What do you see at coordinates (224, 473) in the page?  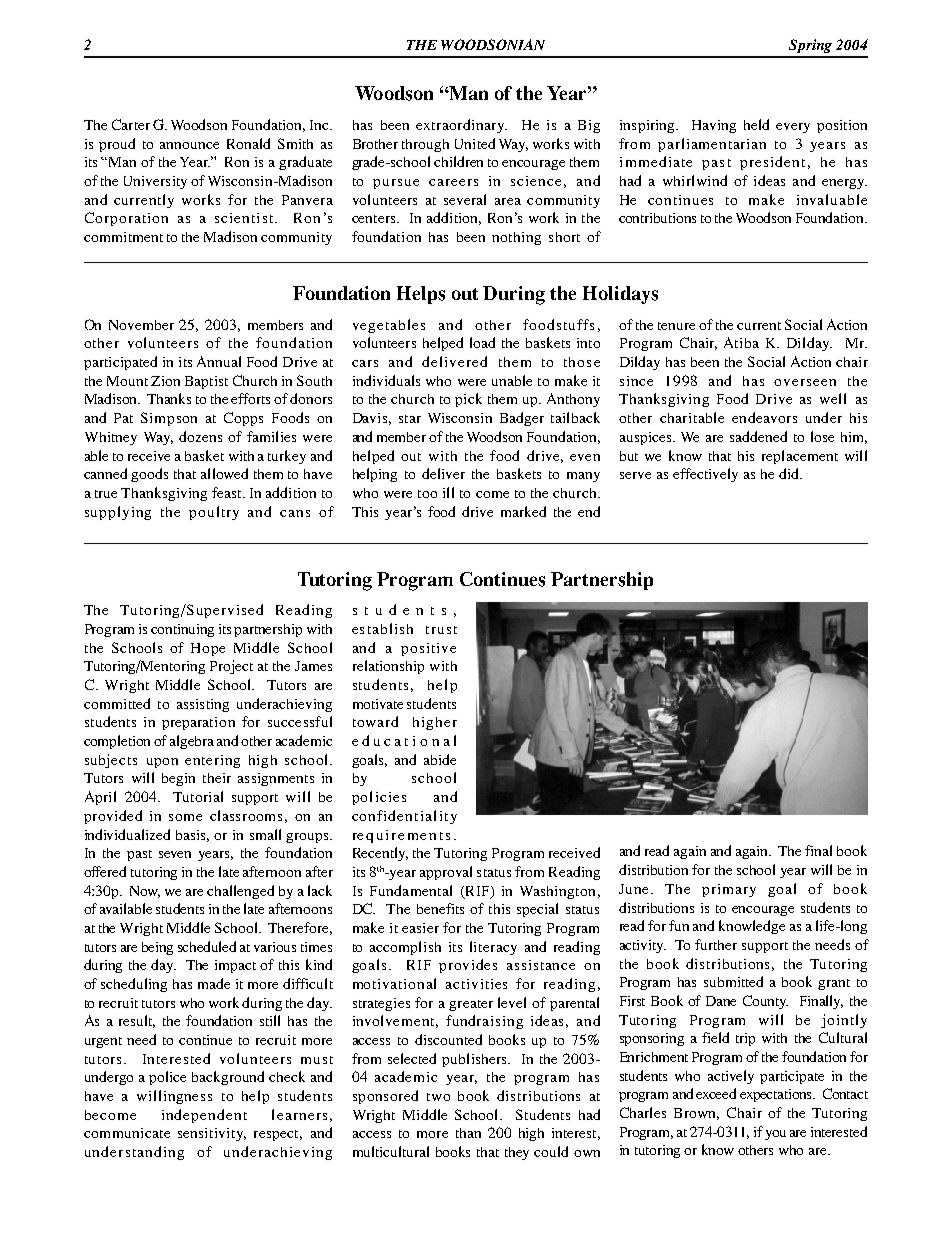 I see `allowed` at bounding box center [224, 473].
